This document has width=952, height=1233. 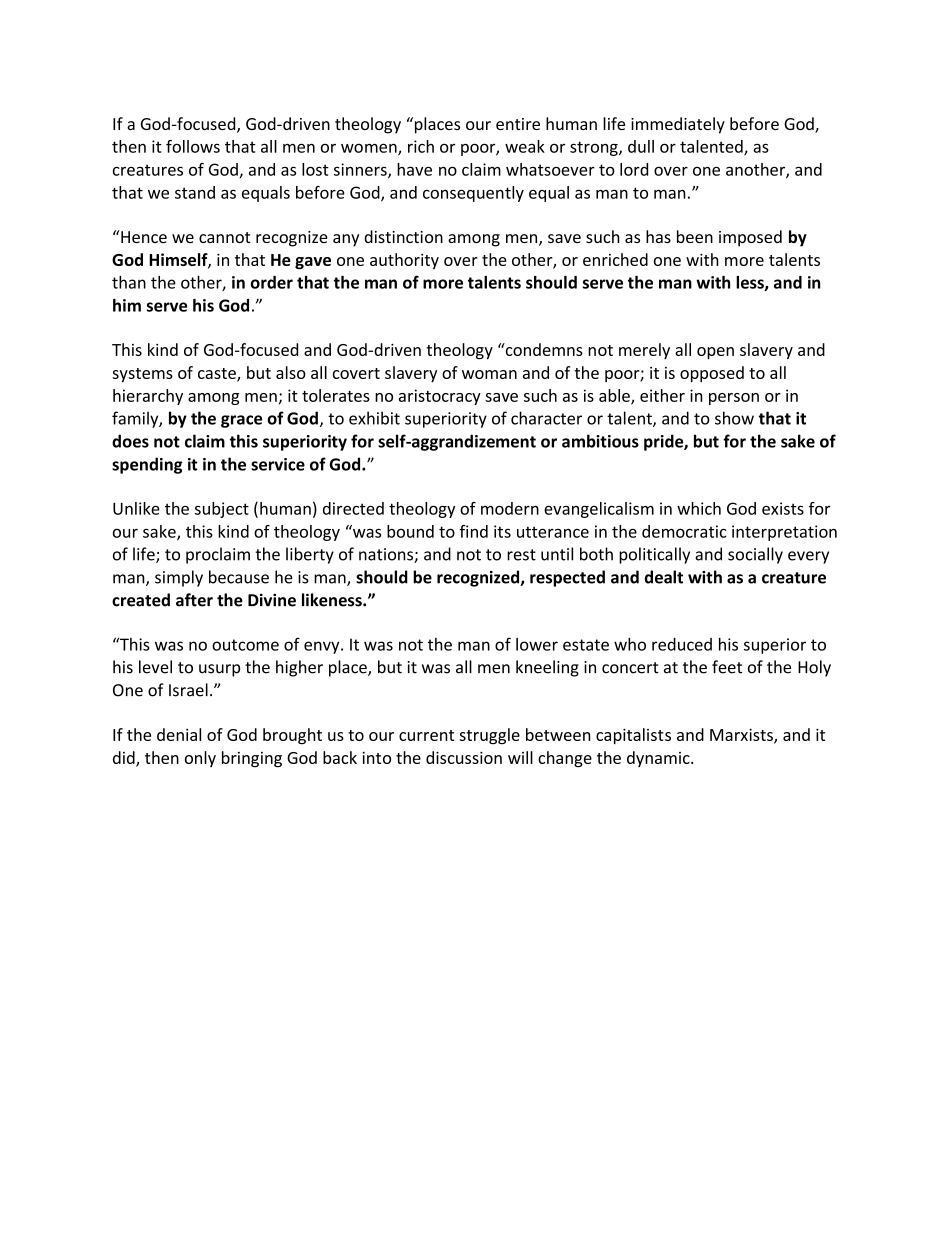 What do you see at coordinates (404, 261) in the document?
I see `authority` at bounding box center [404, 261].
